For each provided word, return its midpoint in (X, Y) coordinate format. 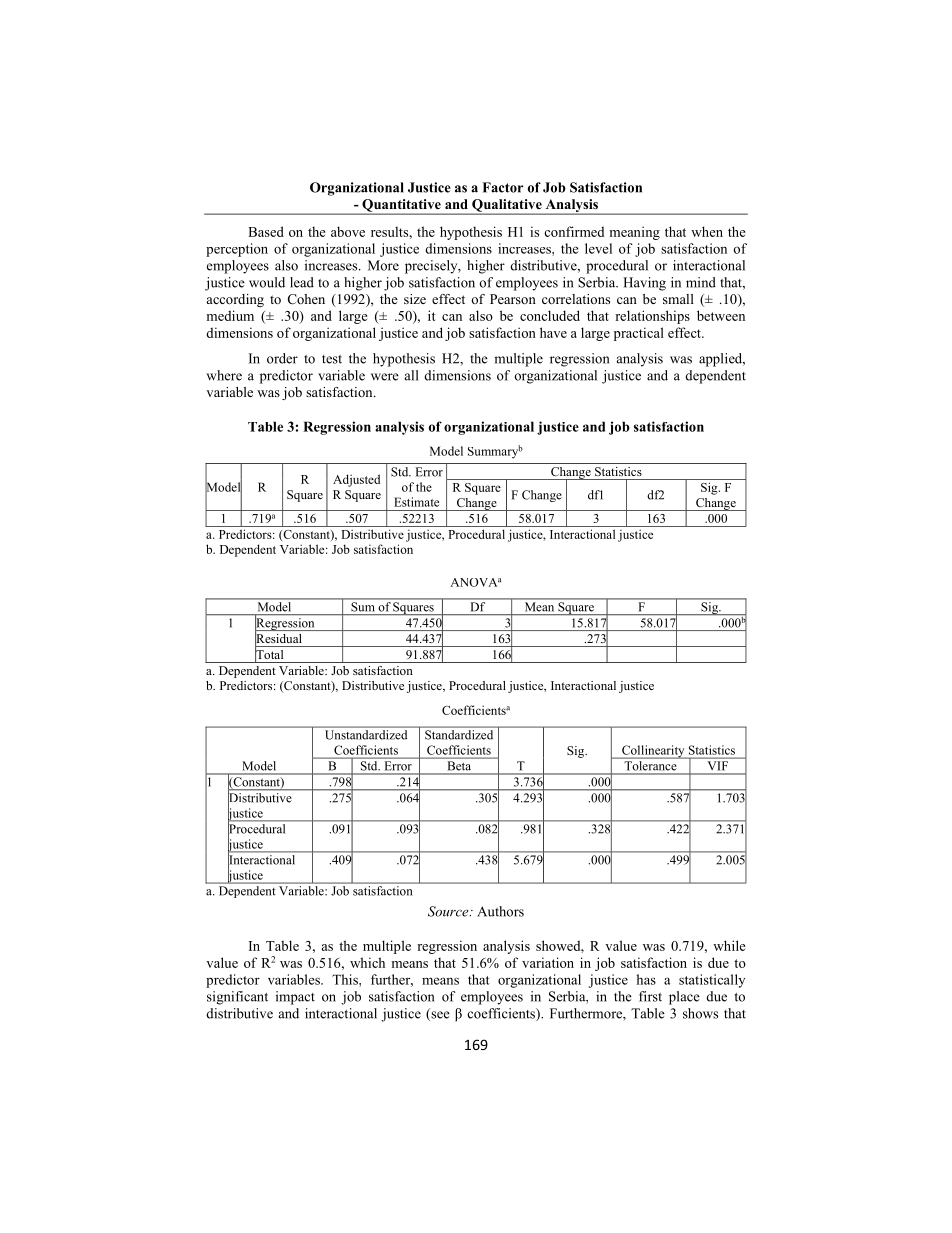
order (282, 358)
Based (266, 231)
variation (548, 962)
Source (449, 911)
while (729, 945)
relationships (652, 317)
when (707, 231)
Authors (500, 911)
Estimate (416, 502)
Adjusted (356, 480)
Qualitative (507, 206)
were (385, 377)
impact (295, 998)
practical (639, 334)
